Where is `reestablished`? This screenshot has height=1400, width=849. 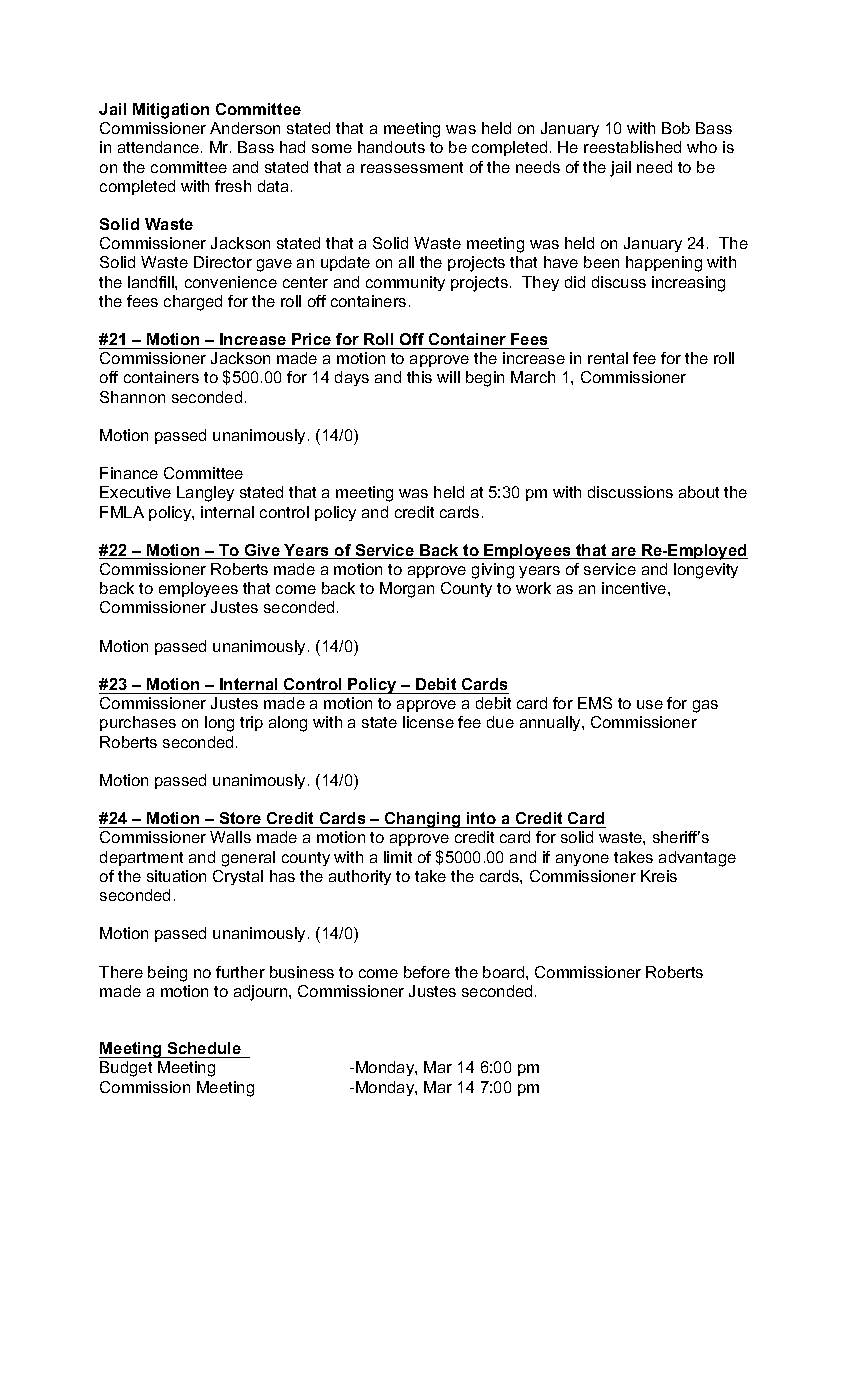
reestablished is located at coordinates (632, 147).
